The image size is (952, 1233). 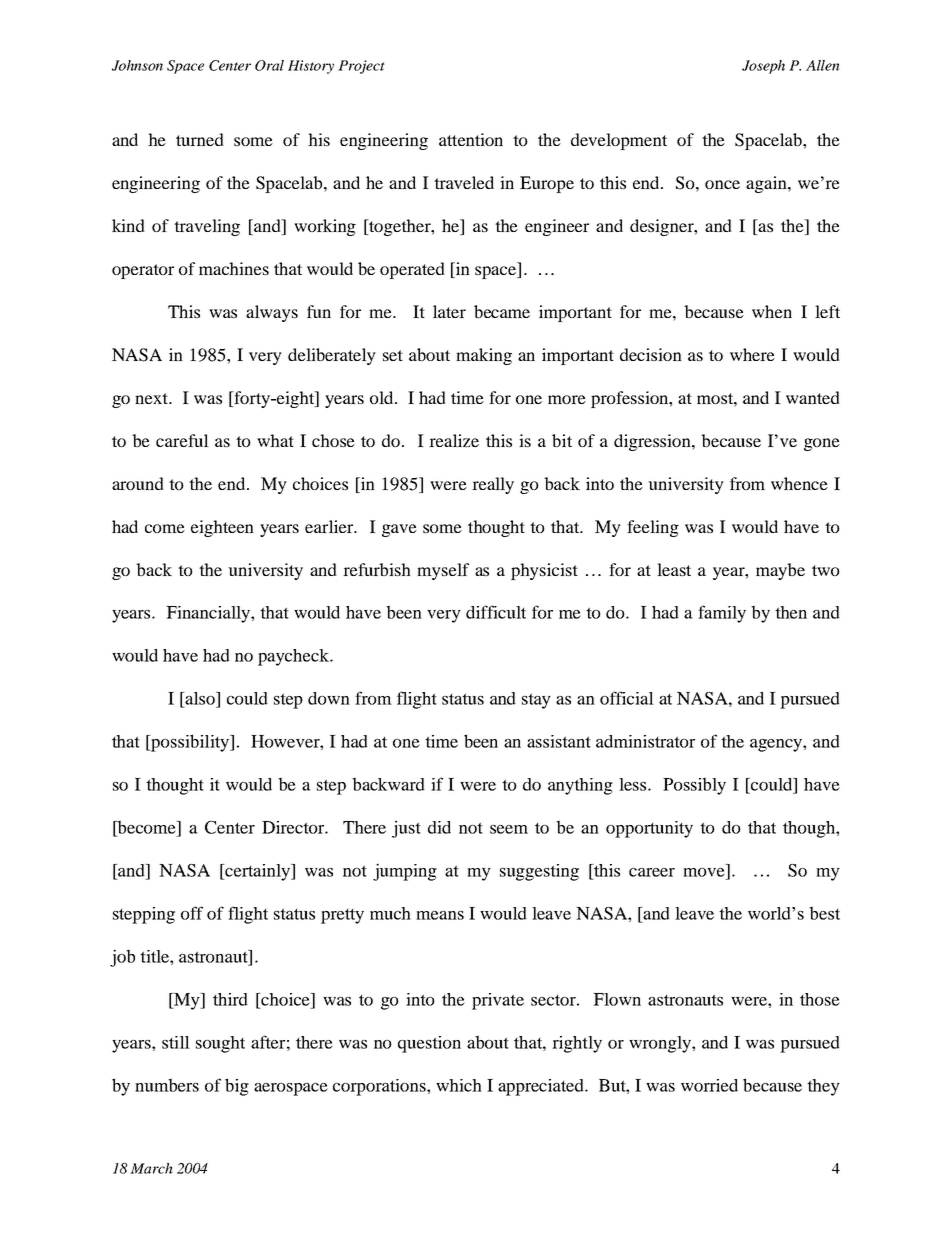 I want to click on turned, so click(x=200, y=139).
